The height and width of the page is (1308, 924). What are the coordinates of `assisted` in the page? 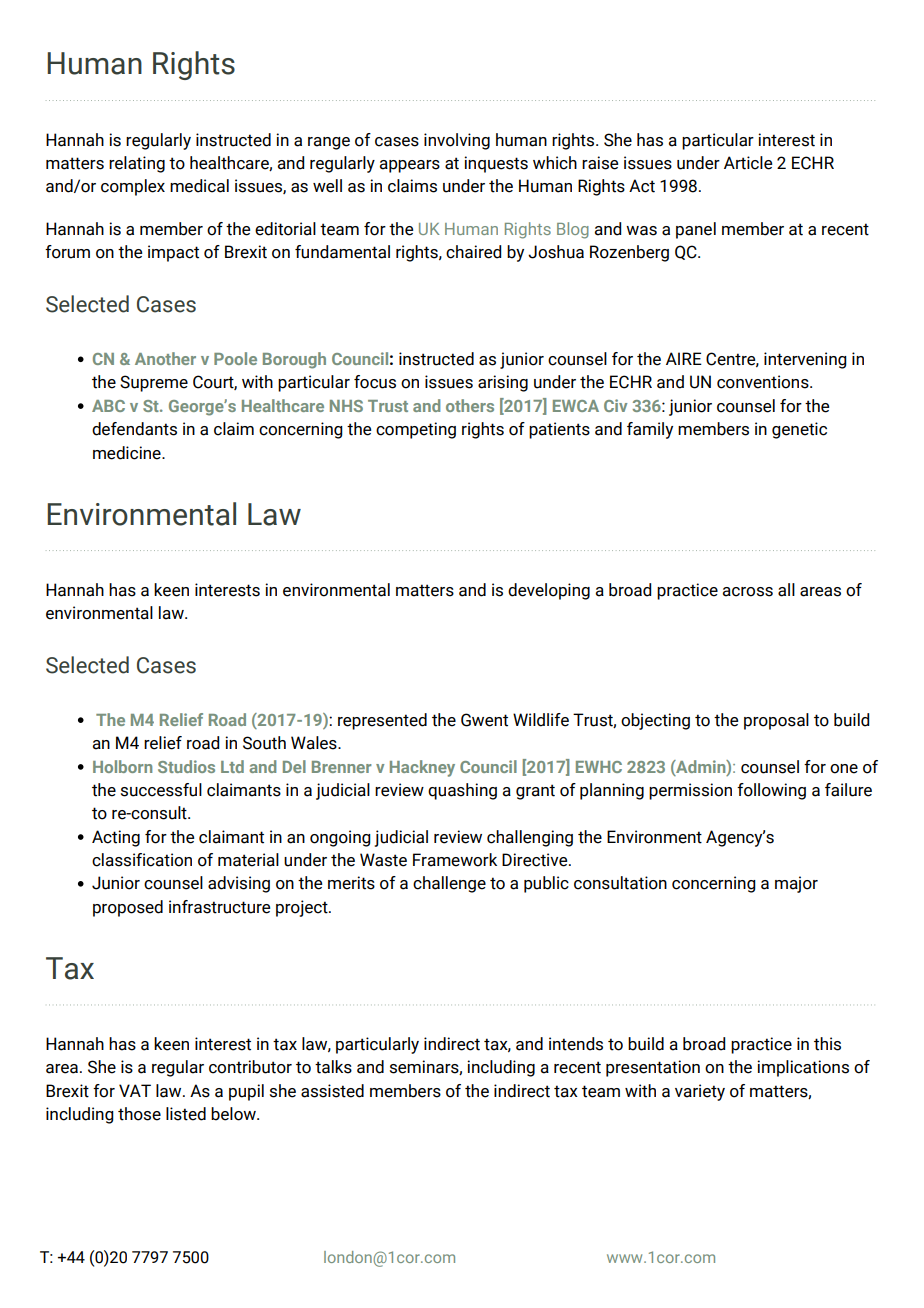 It's located at (332, 1091).
